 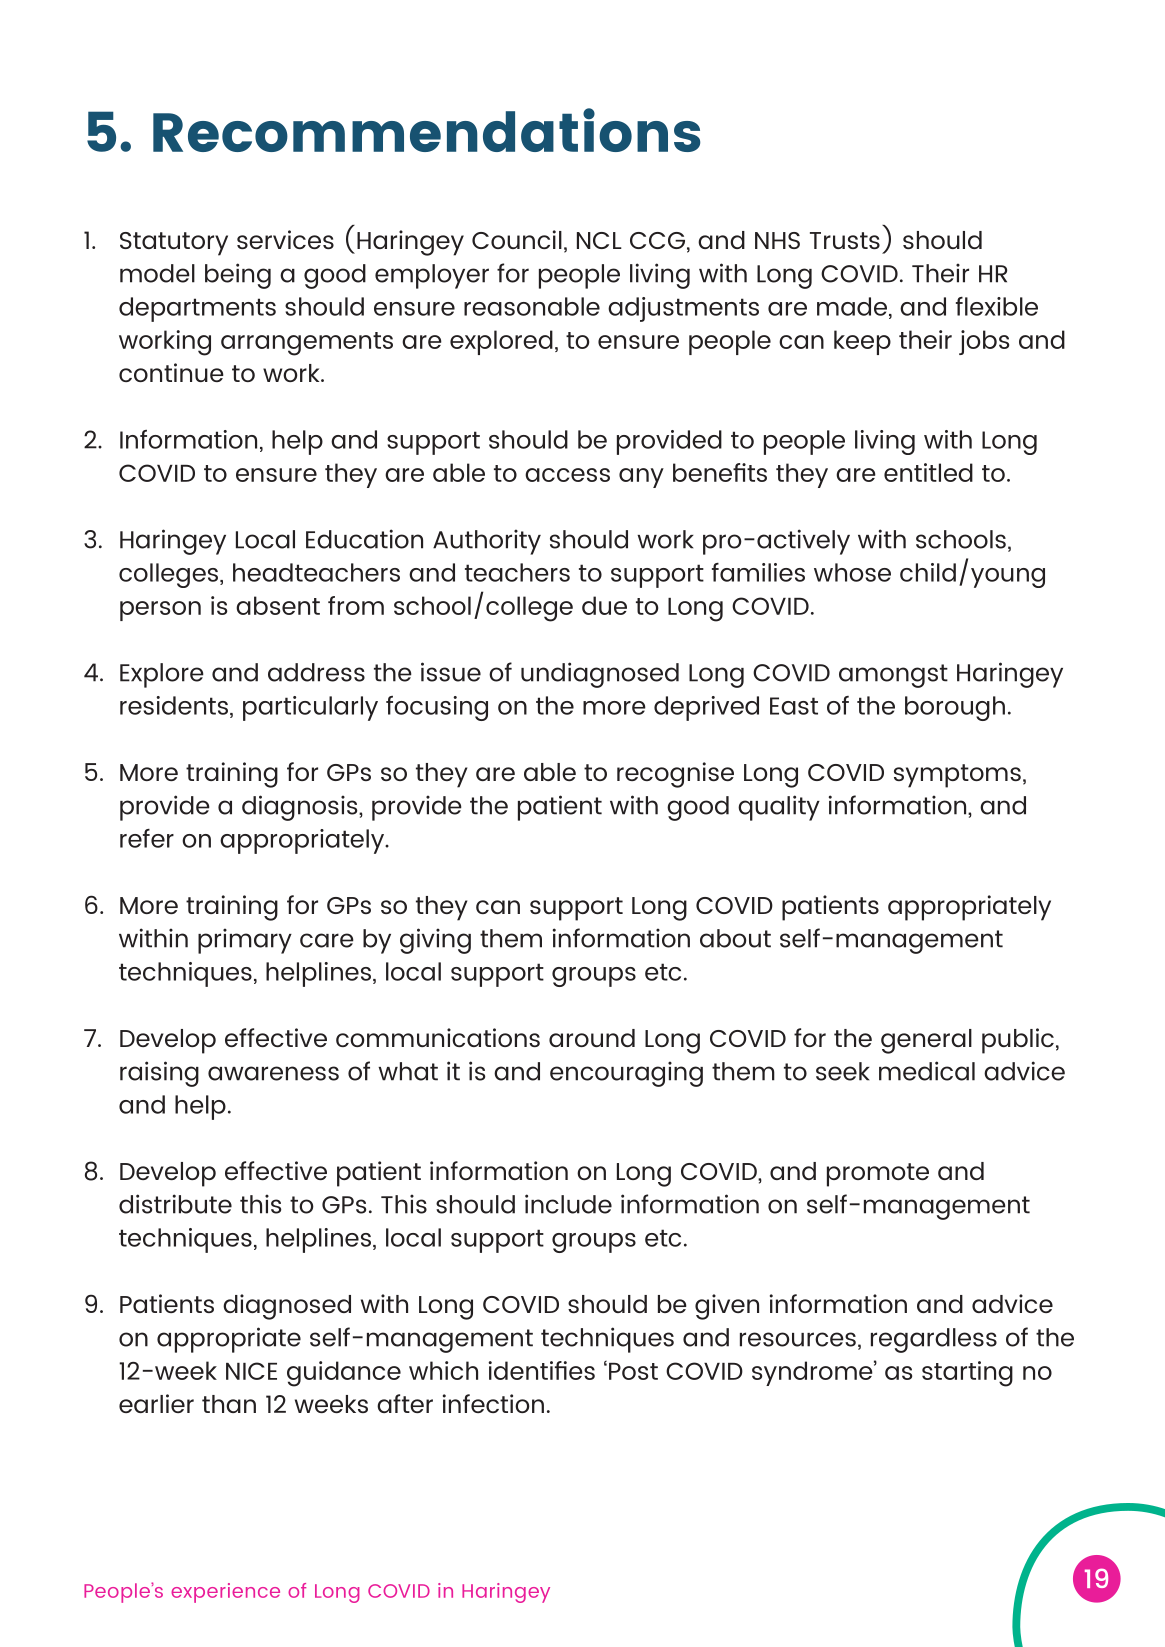 What do you see at coordinates (285, 239) in the image?
I see `services` at bounding box center [285, 239].
